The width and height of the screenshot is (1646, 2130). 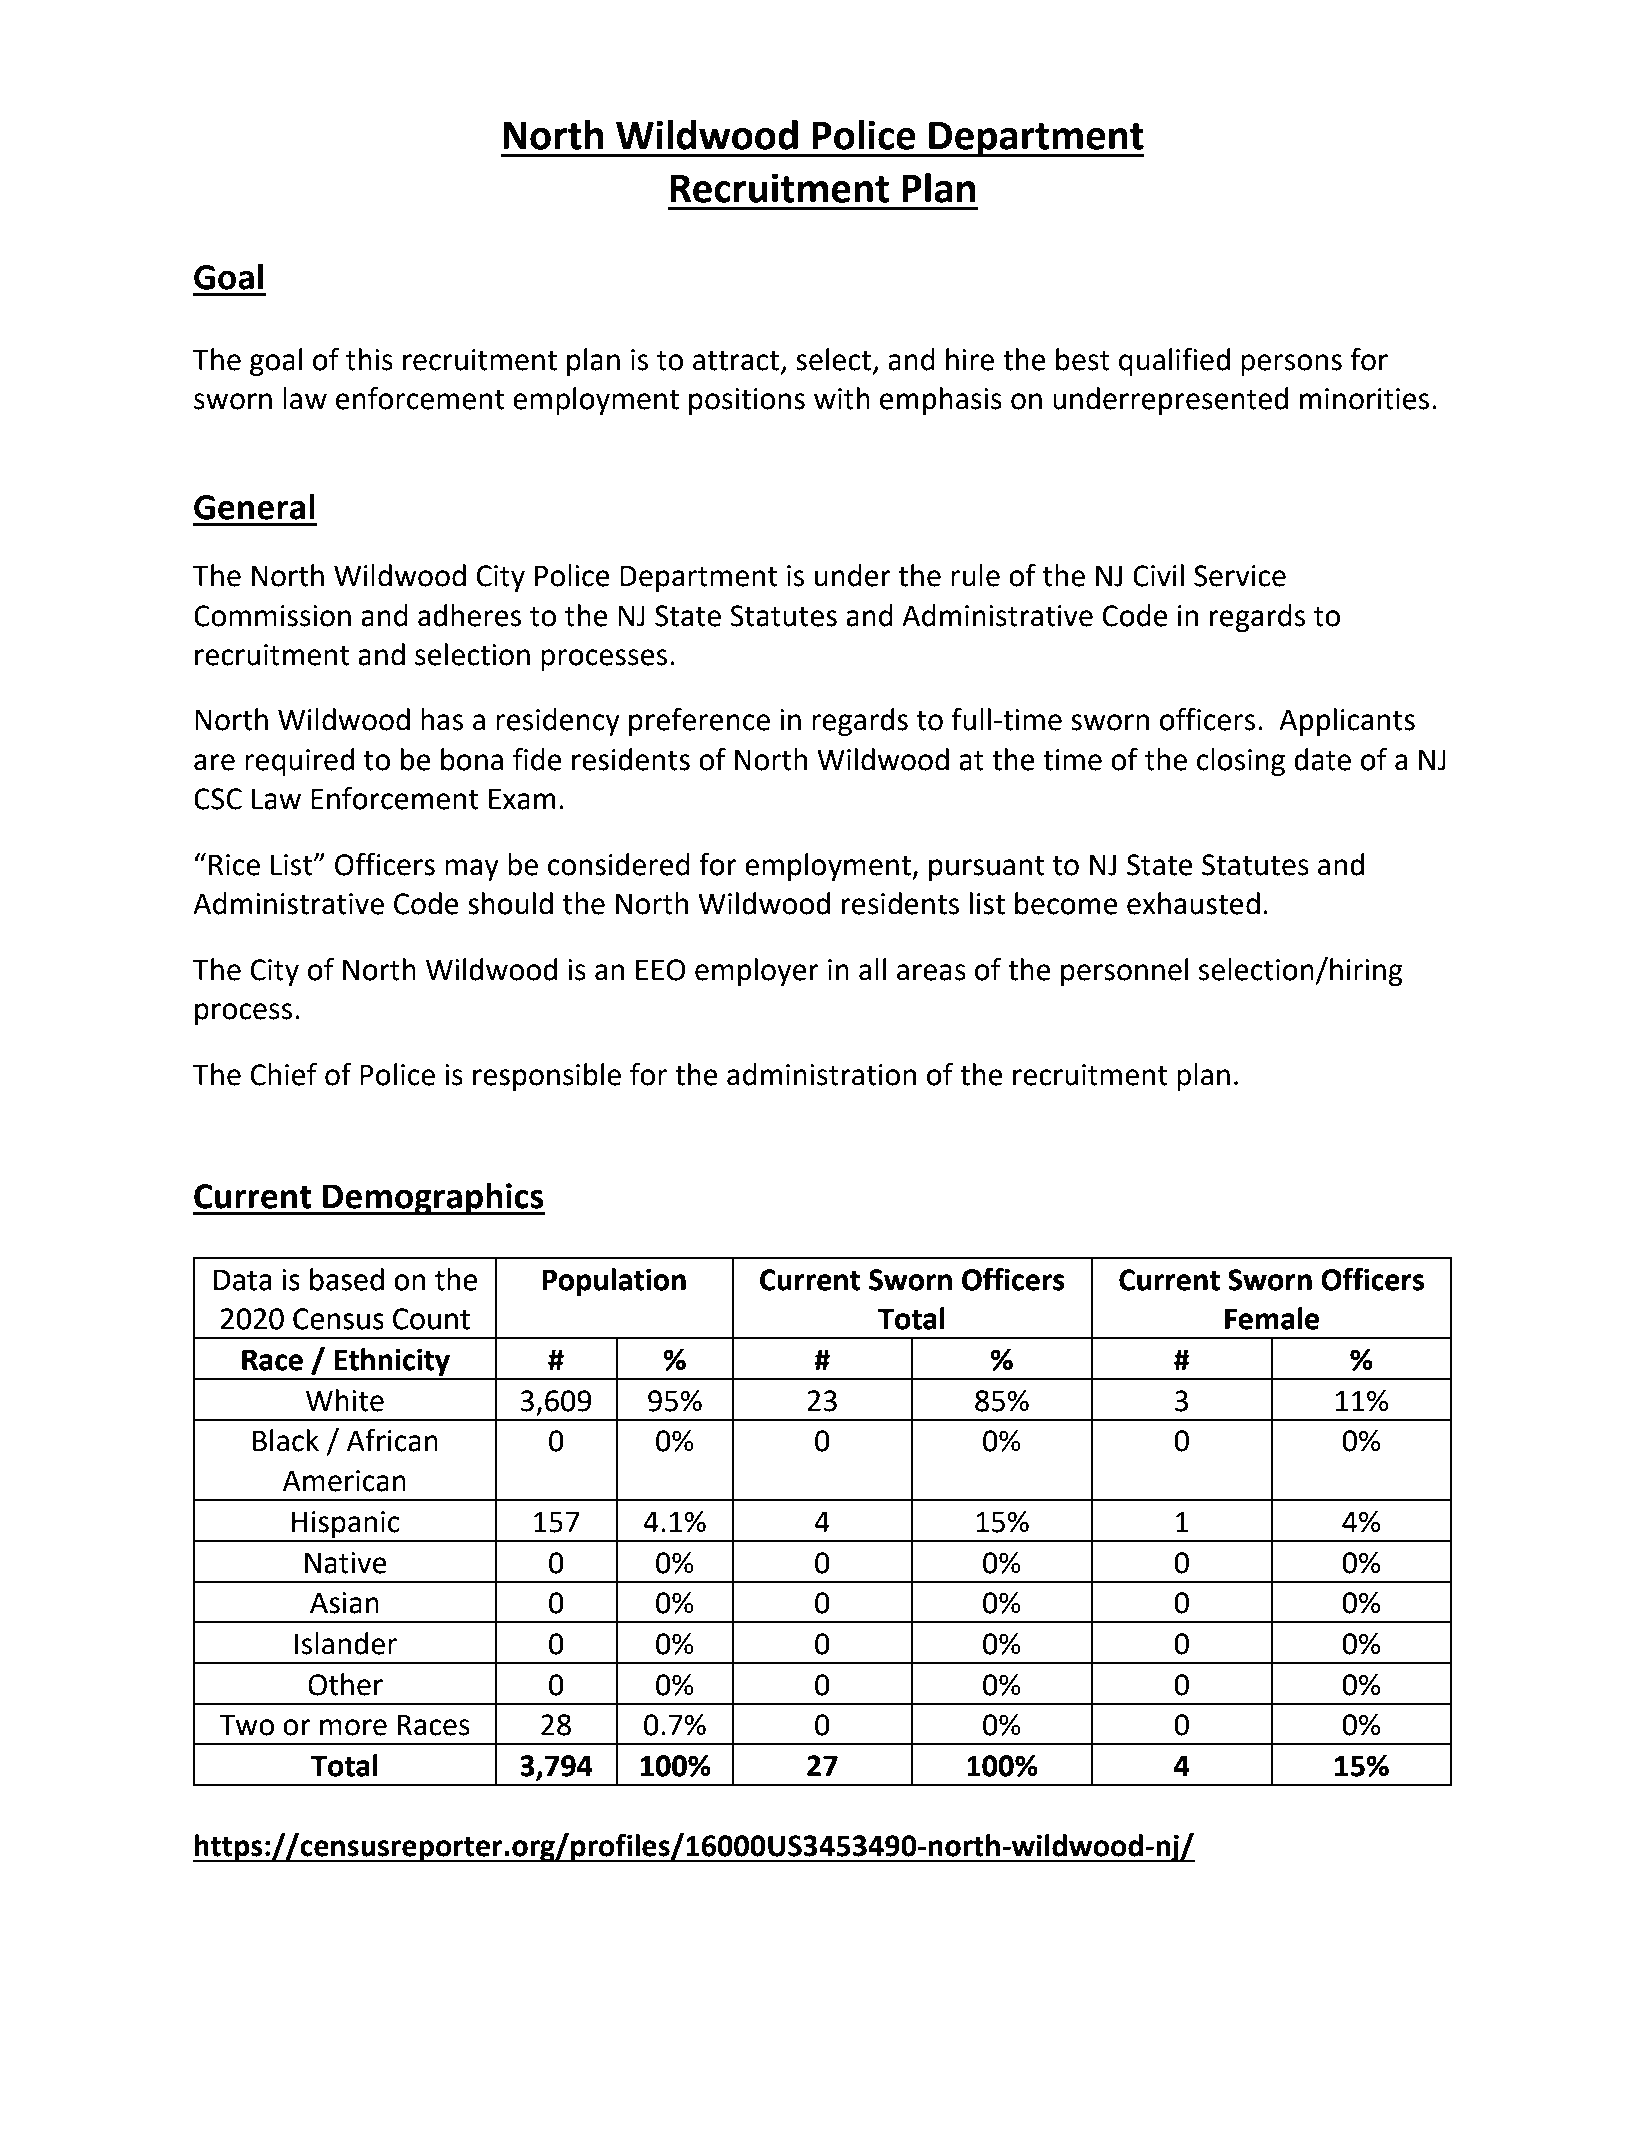 What do you see at coordinates (353, 1727) in the screenshot?
I see `more` at bounding box center [353, 1727].
